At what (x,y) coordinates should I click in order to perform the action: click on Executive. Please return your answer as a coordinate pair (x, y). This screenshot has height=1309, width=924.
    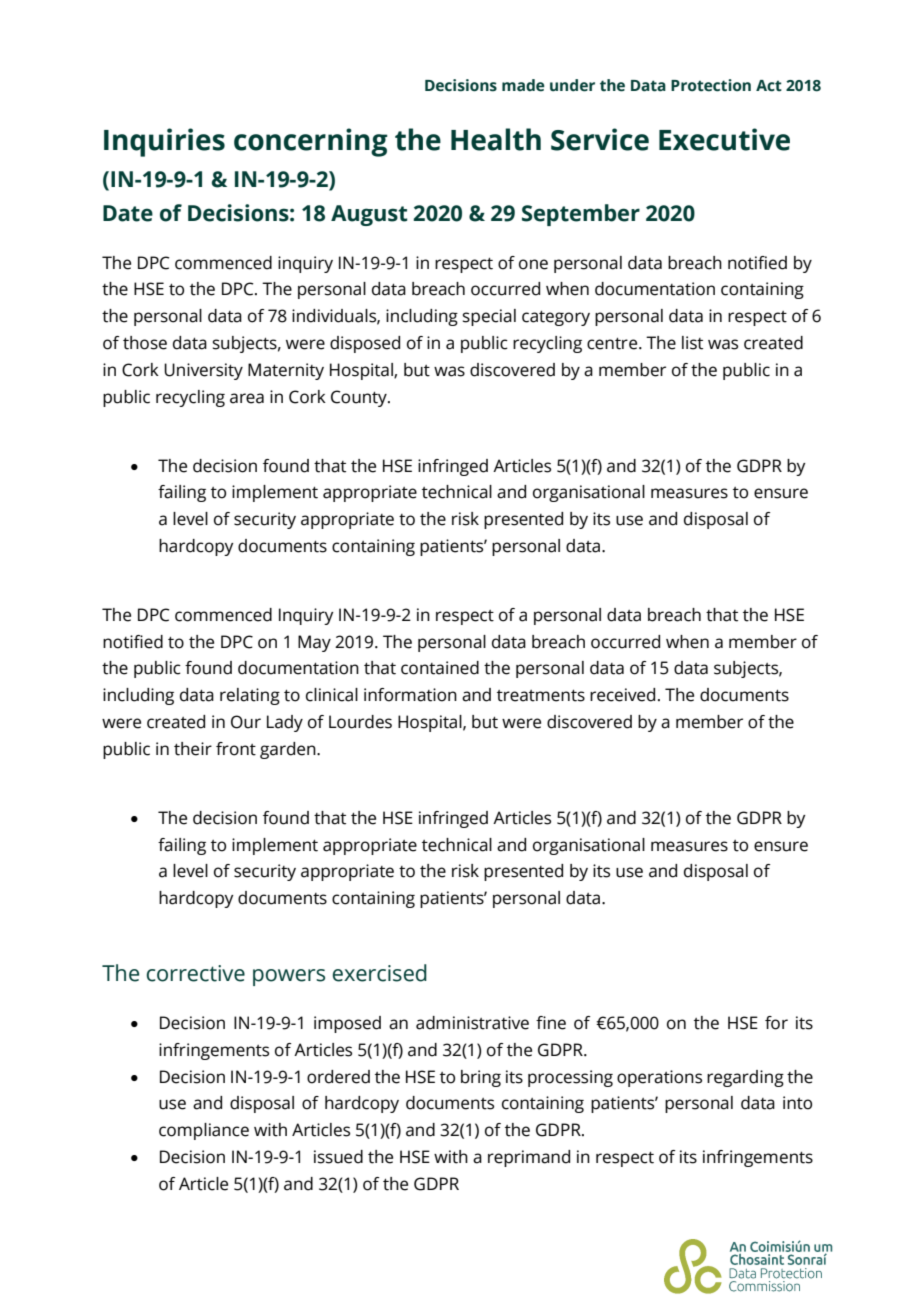
    Looking at the image, I should click on (724, 139).
